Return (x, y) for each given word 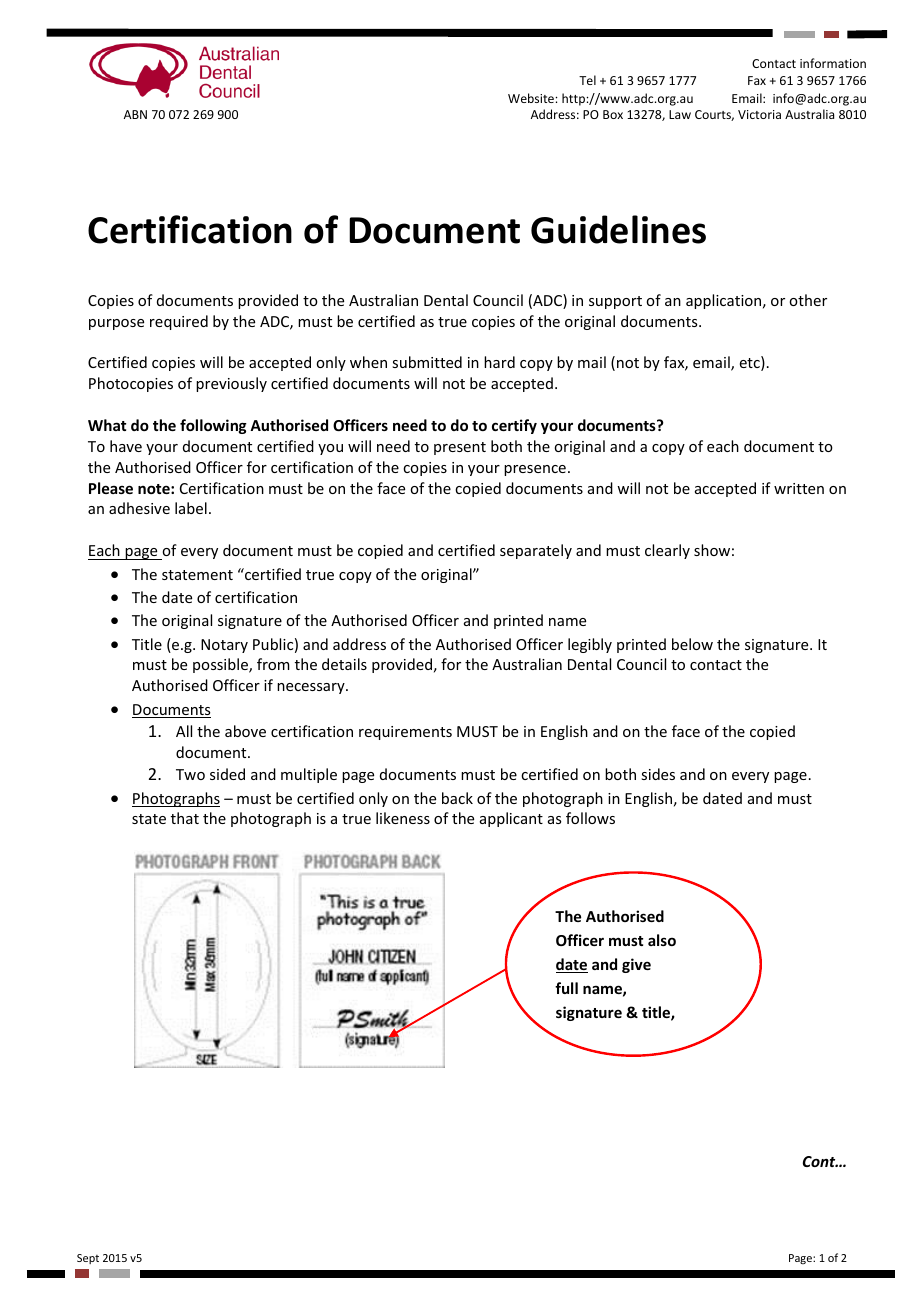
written (799, 488)
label (191, 508)
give (636, 965)
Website (532, 98)
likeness (403, 818)
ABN (135, 114)
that (185, 818)
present (460, 448)
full (566, 988)
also (662, 940)
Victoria (759, 114)
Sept (88, 1259)
